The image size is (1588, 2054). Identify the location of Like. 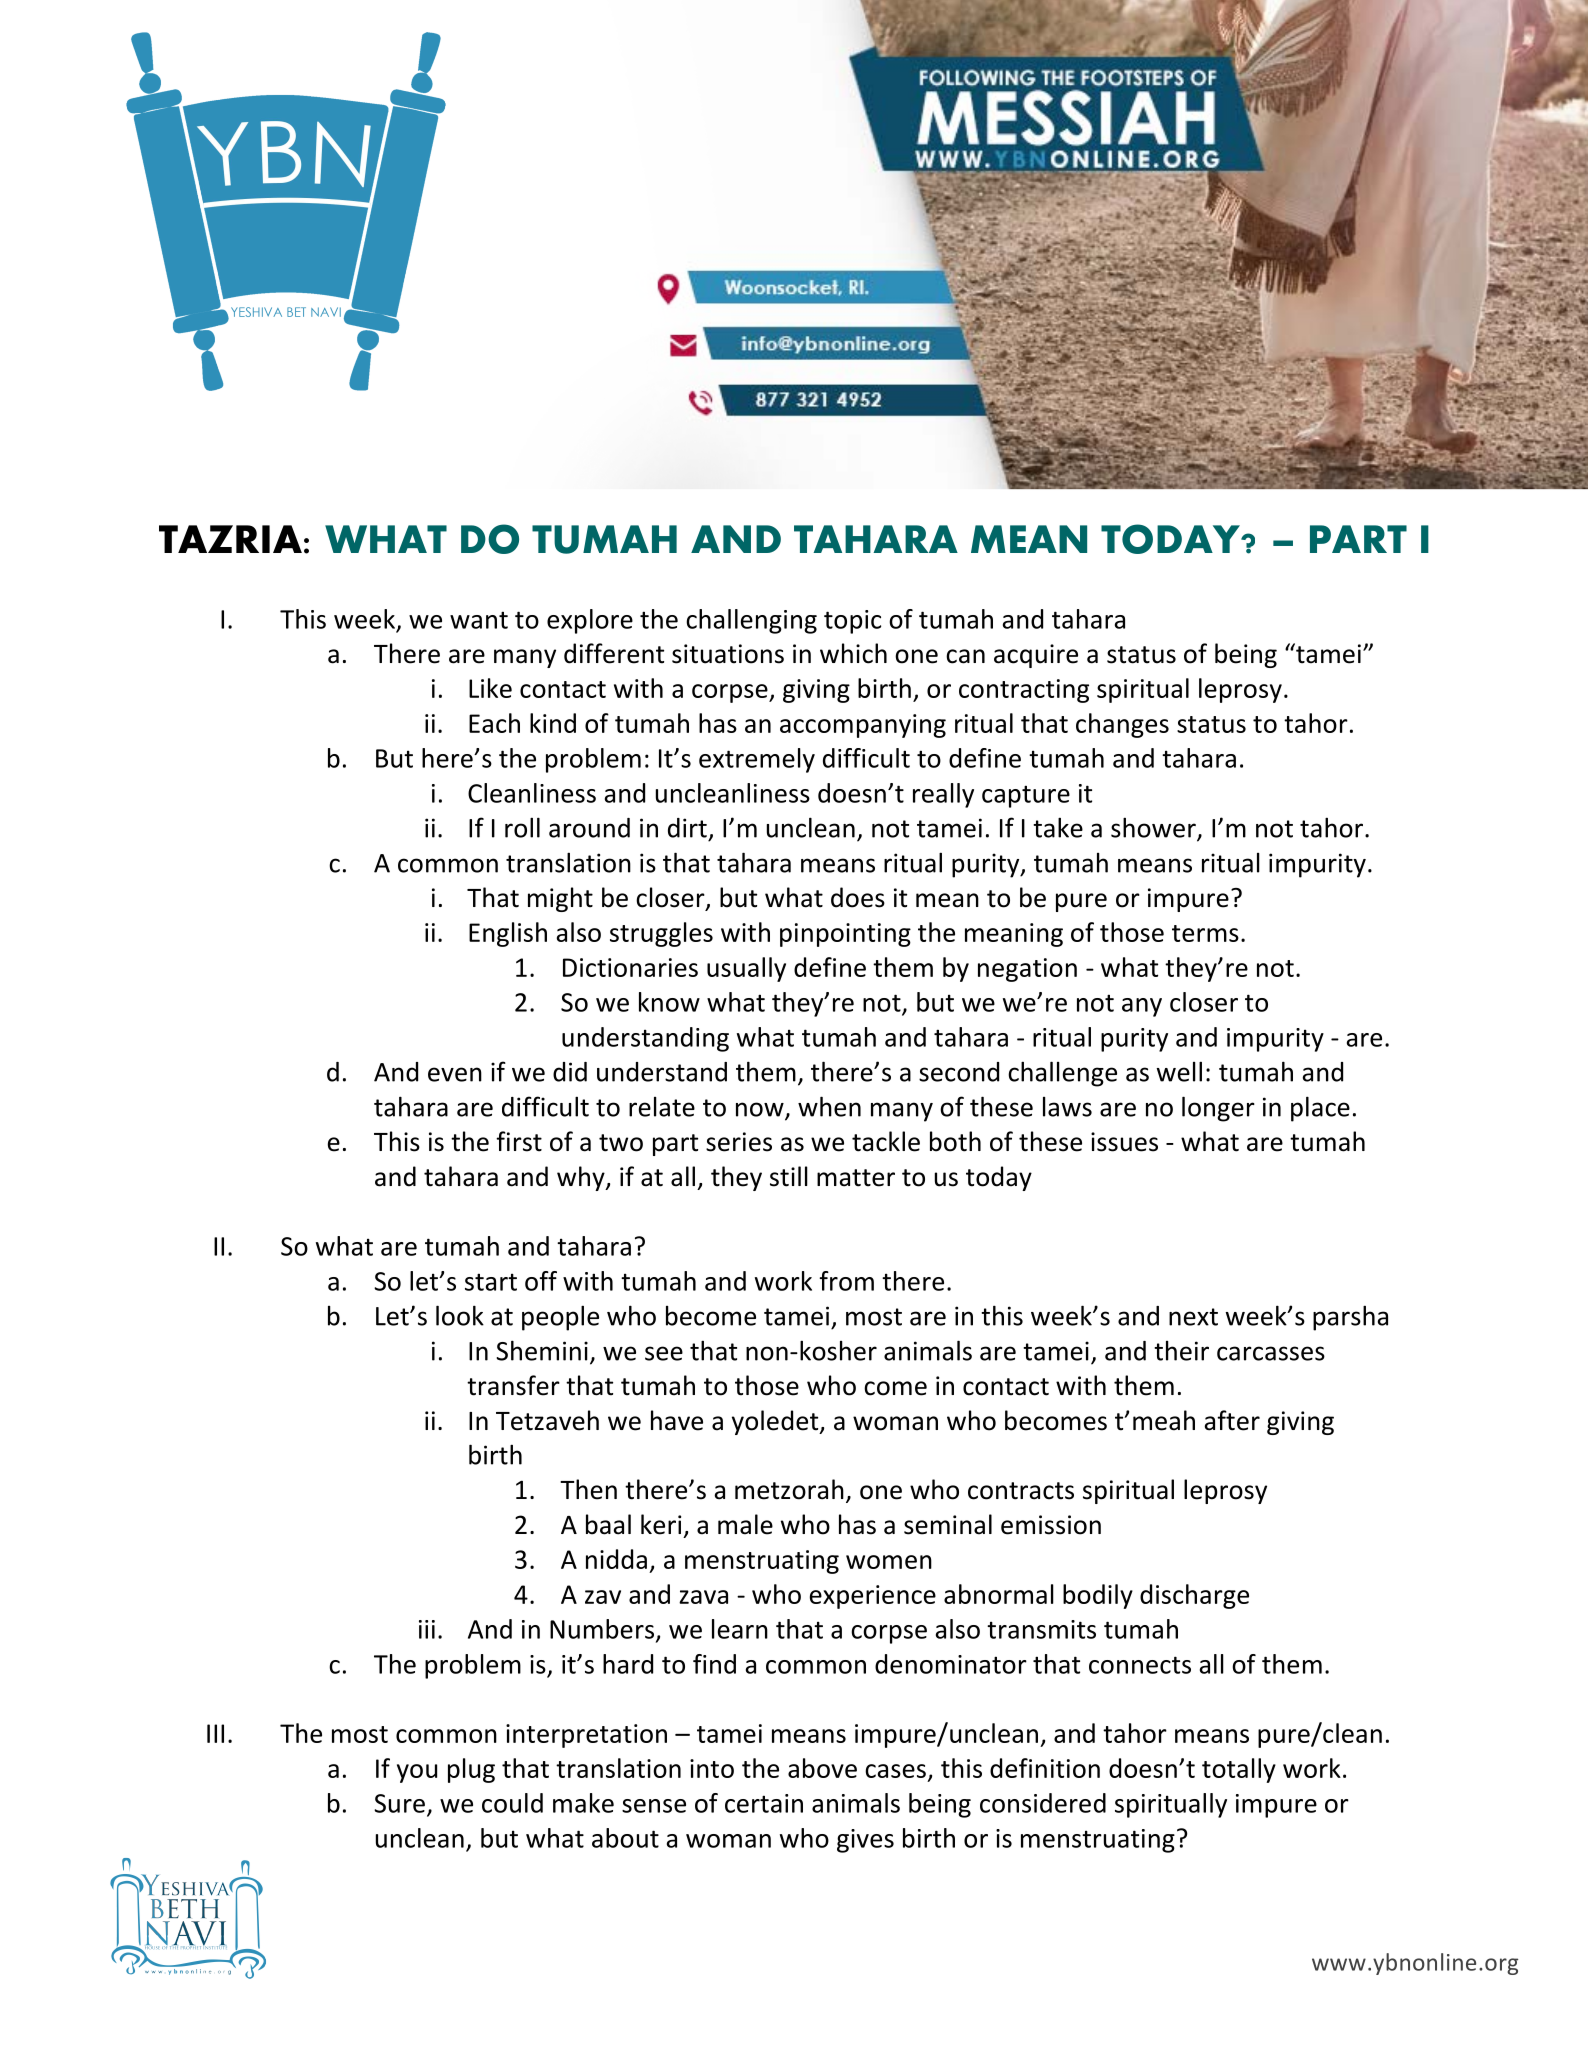
(490, 688).
